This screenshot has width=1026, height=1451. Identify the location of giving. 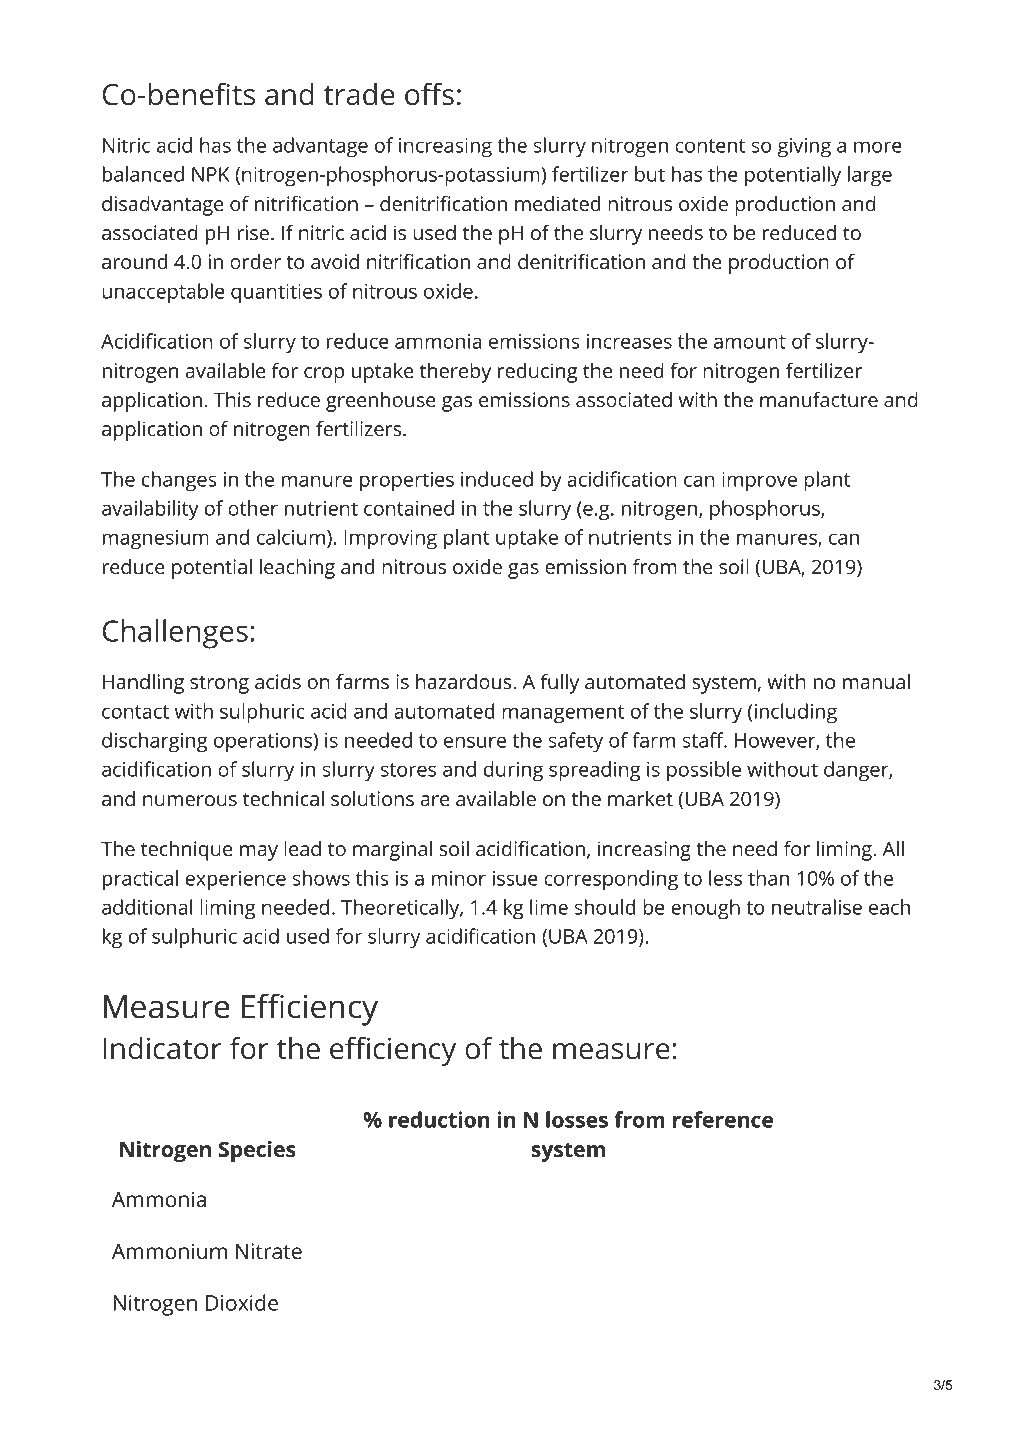
(804, 148).
